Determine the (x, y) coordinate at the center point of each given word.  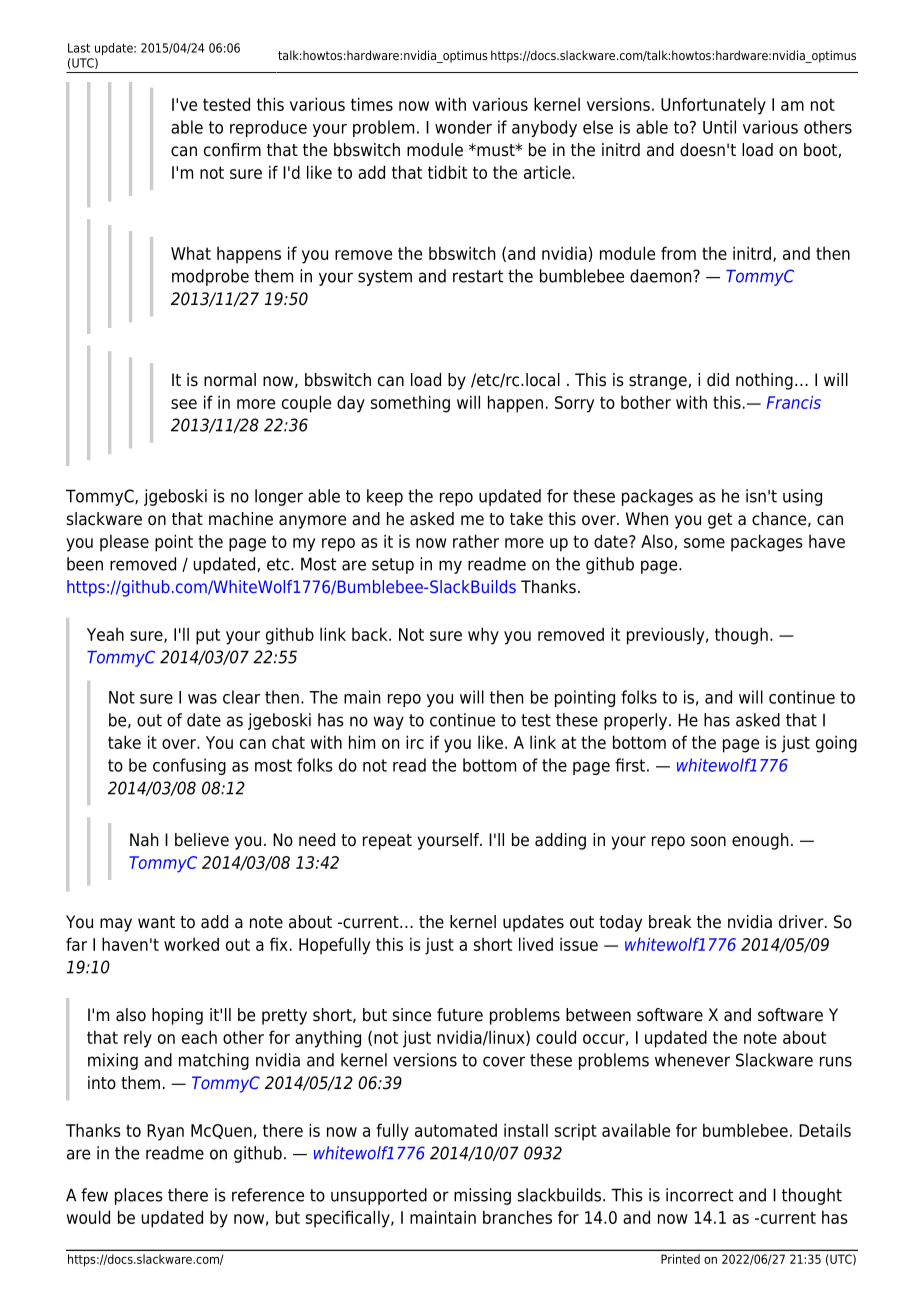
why (483, 636)
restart (478, 276)
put (208, 636)
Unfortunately (713, 106)
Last (79, 48)
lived (536, 944)
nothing (764, 381)
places (139, 1196)
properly (637, 721)
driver (802, 922)
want (156, 922)
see (184, 404)
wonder (463, 127)
